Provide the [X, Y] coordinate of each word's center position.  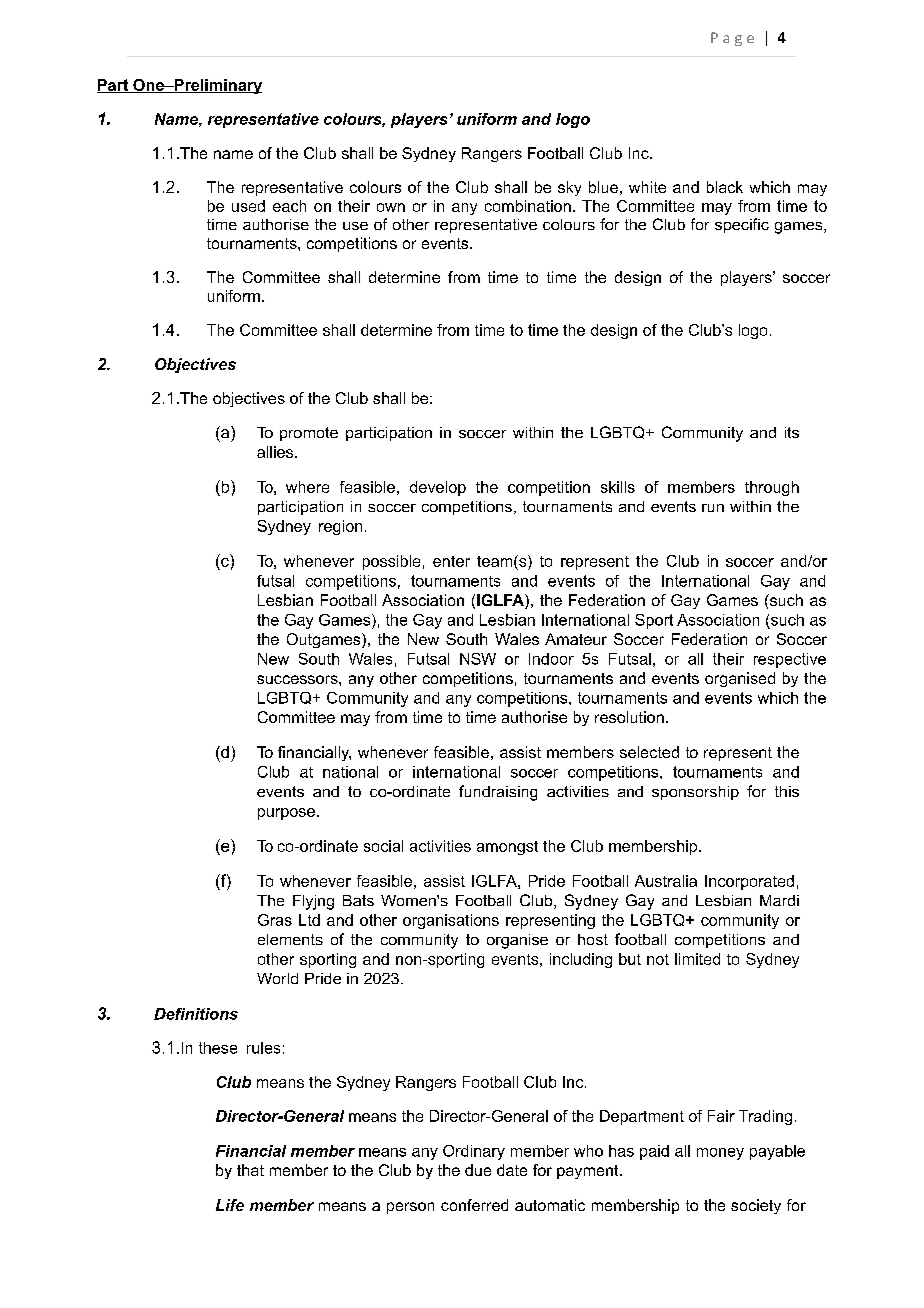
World [277, 978]
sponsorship [695, 793]
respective [790, 660]
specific [742, 225]
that [250, 1170]
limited [697, 959]
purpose [286, 814]
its [792, 432]
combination [528, 206]
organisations [451, 921]
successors [298, 679]
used [248, 206]
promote [309, 434]
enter [451, 561]
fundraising [498, 793]
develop [438, 488]
